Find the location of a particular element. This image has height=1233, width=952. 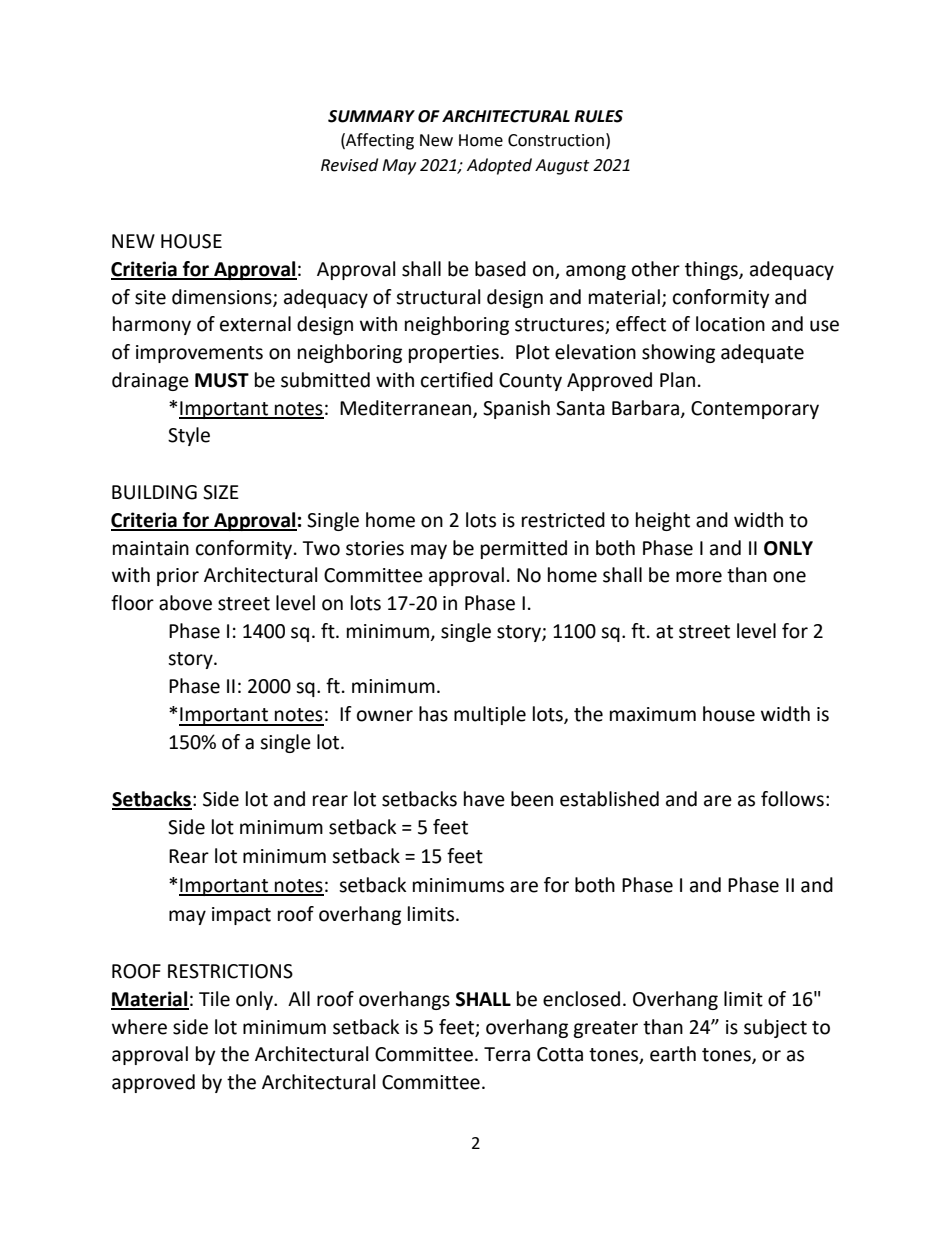

RULES is located at coordinates (598, 116).
